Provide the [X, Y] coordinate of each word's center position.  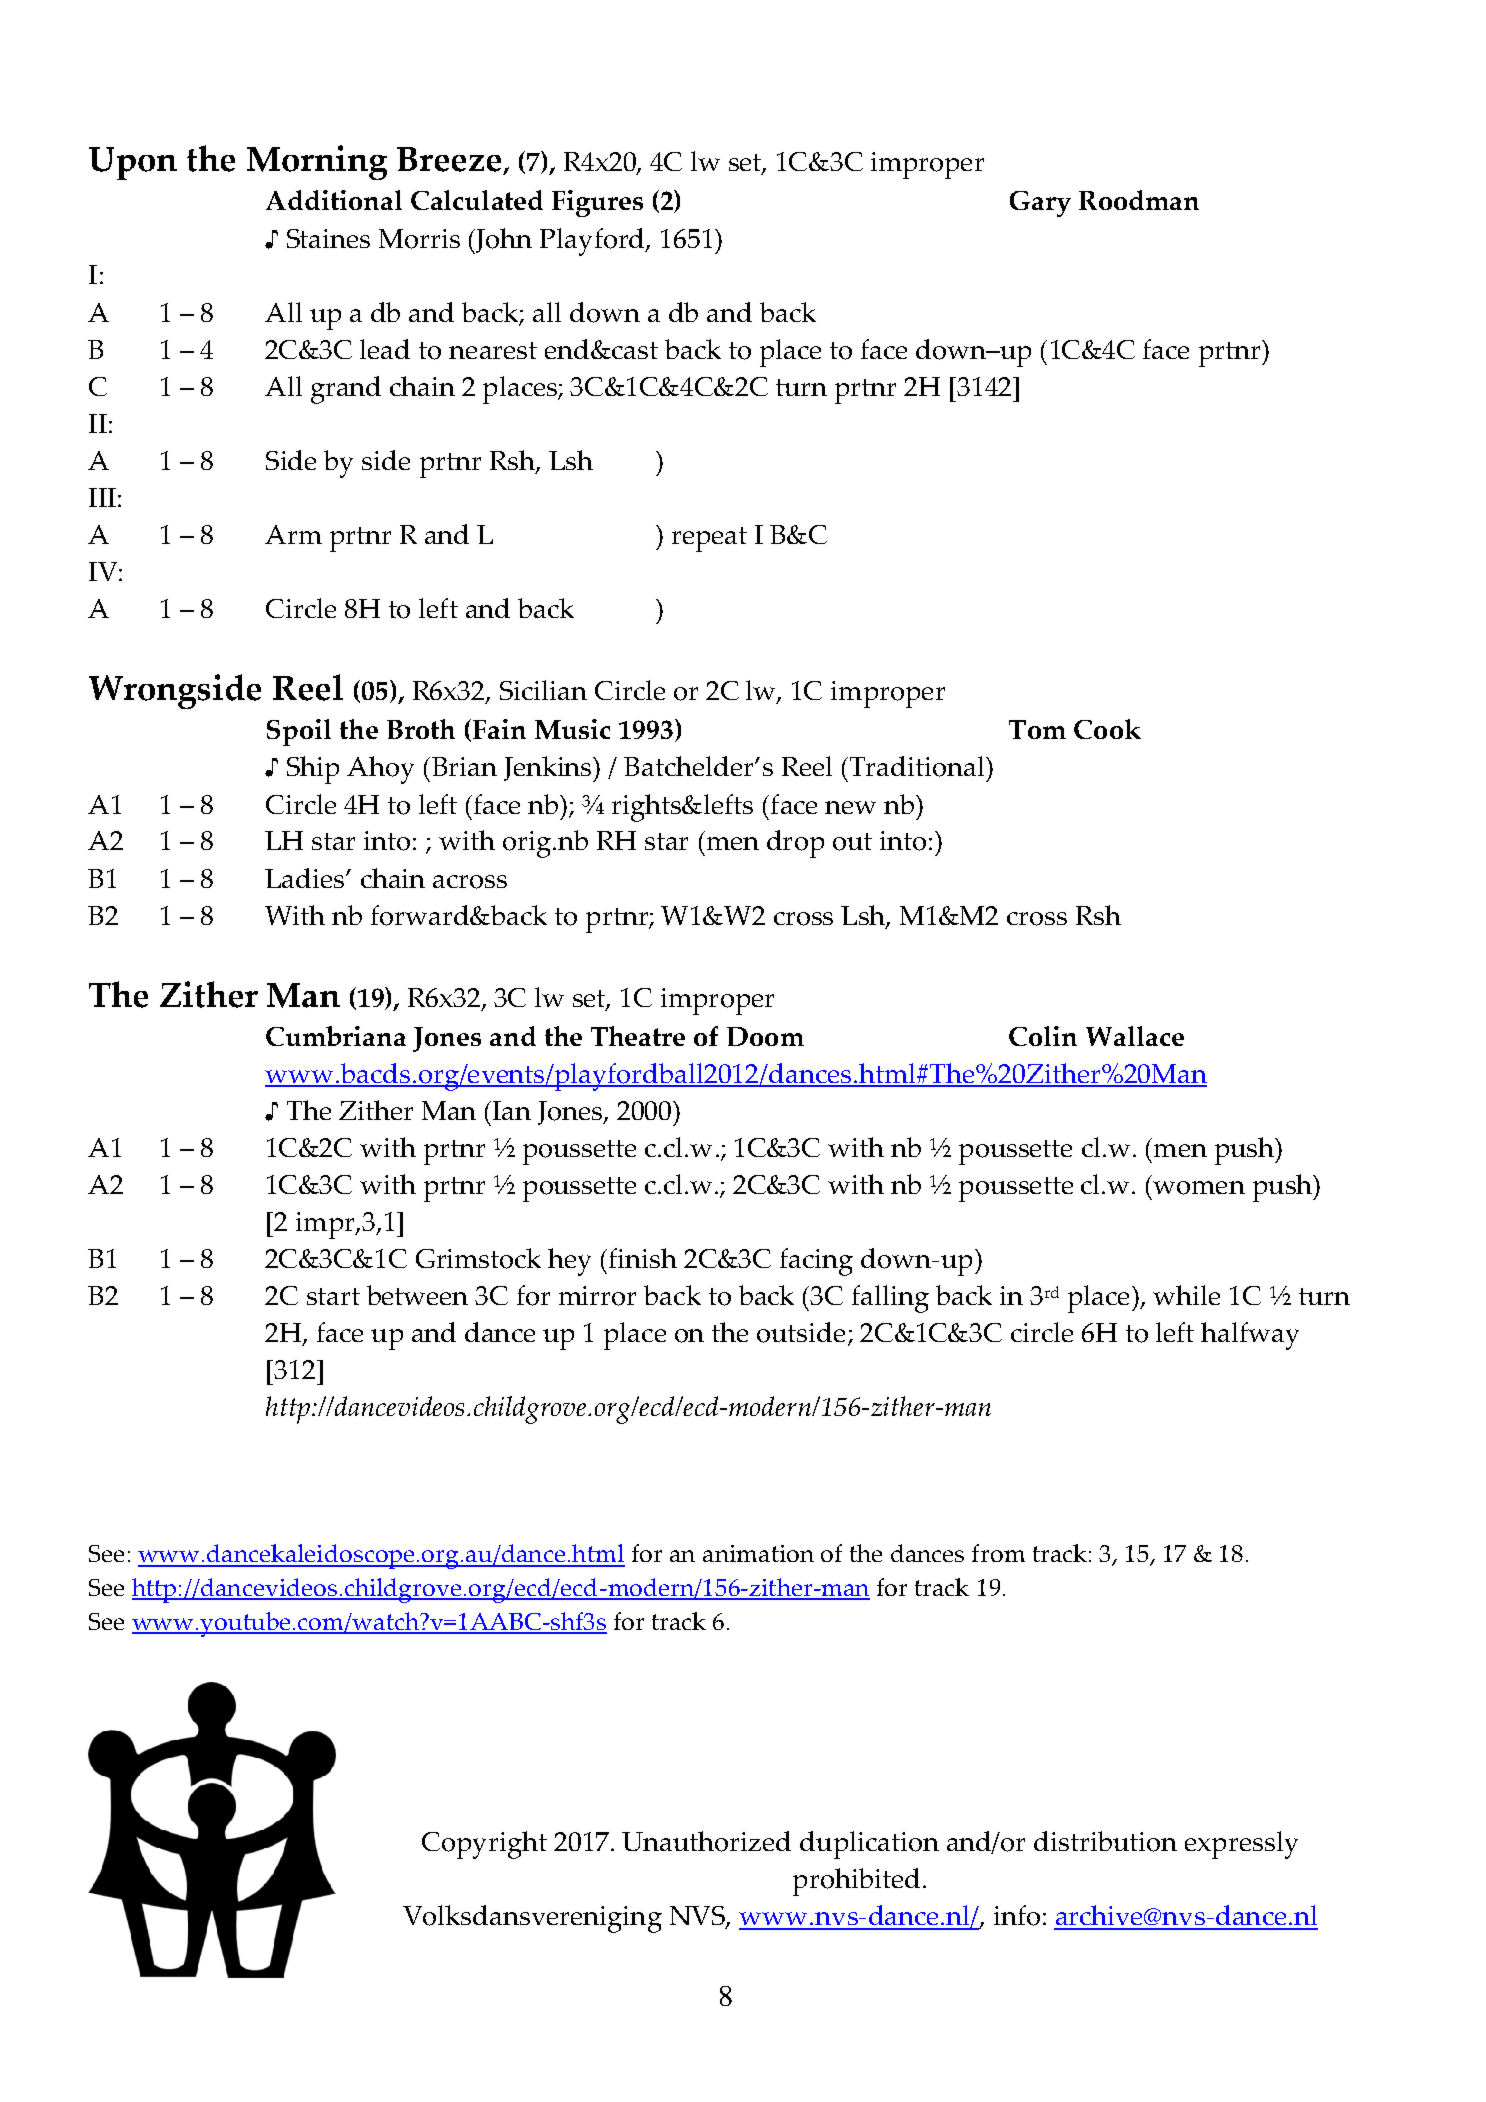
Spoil [299, 732]
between [417, 1295]
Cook [1107, 729]
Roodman [1139, 200]
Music [572, 729]
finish [643, 1258]
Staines [328, 238]
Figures [597, 203]
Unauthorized [706, 1841]
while [1186, 1295]
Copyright [484, 1845]
